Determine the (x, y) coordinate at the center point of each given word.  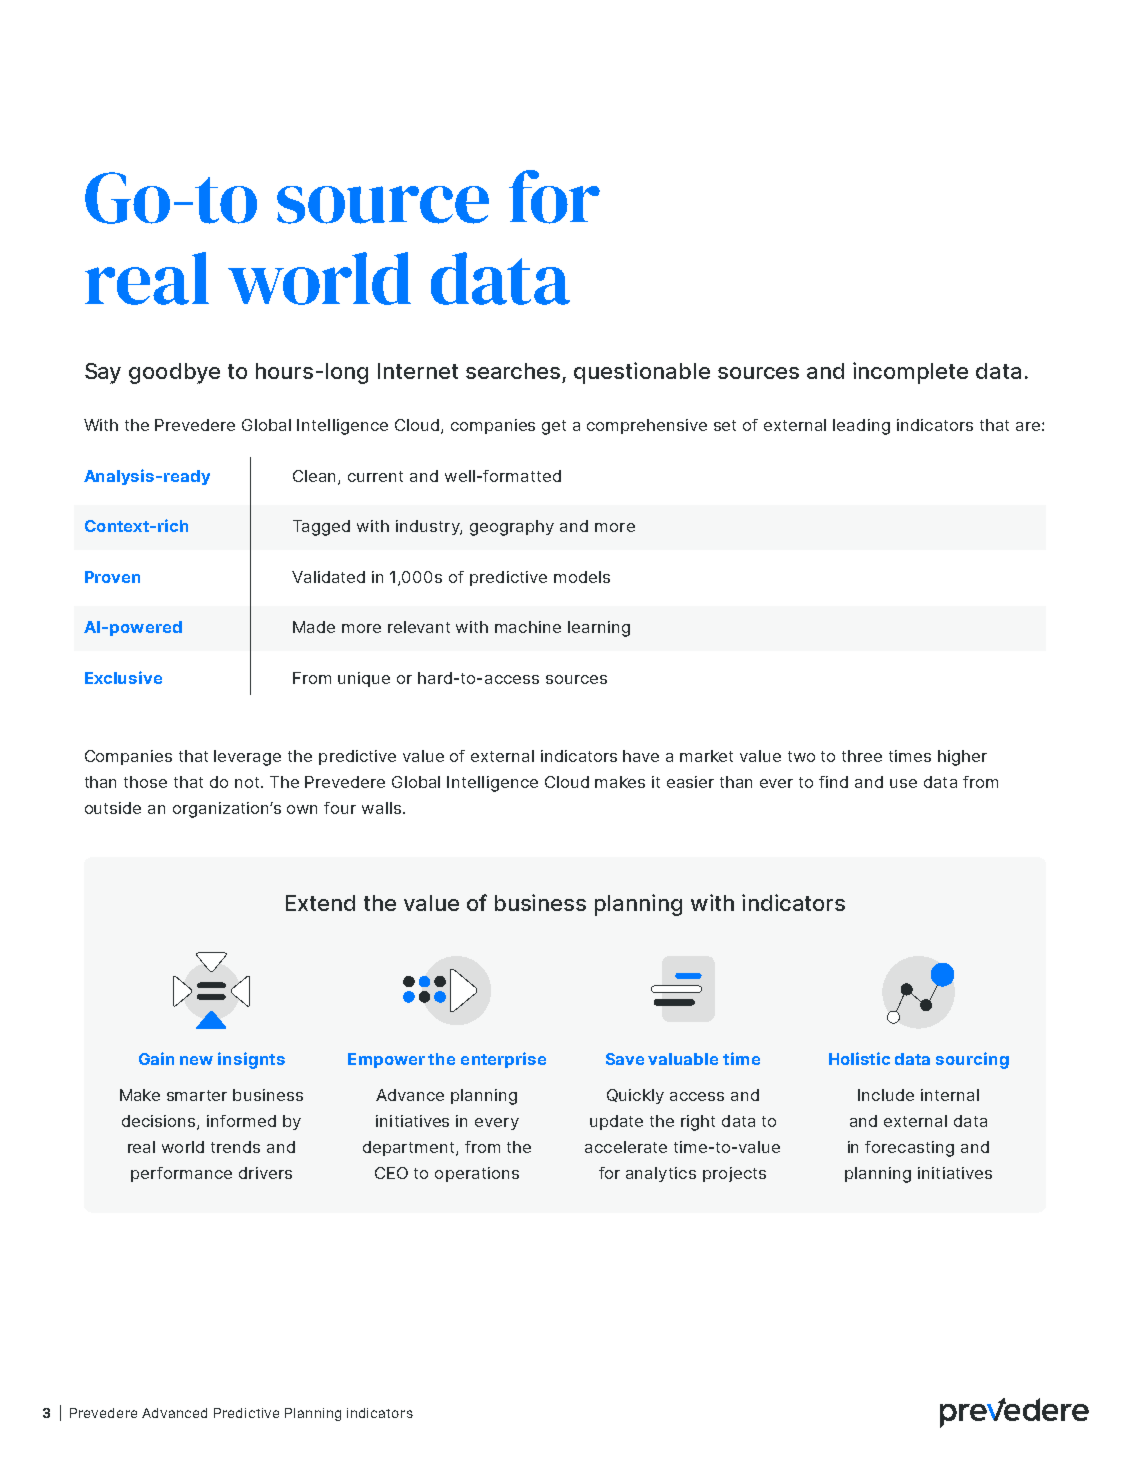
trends (235, 1147)
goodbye (174, 373)
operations (477, 1174)
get (554, 427)
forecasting (909, 1149)
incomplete (910, 373)
